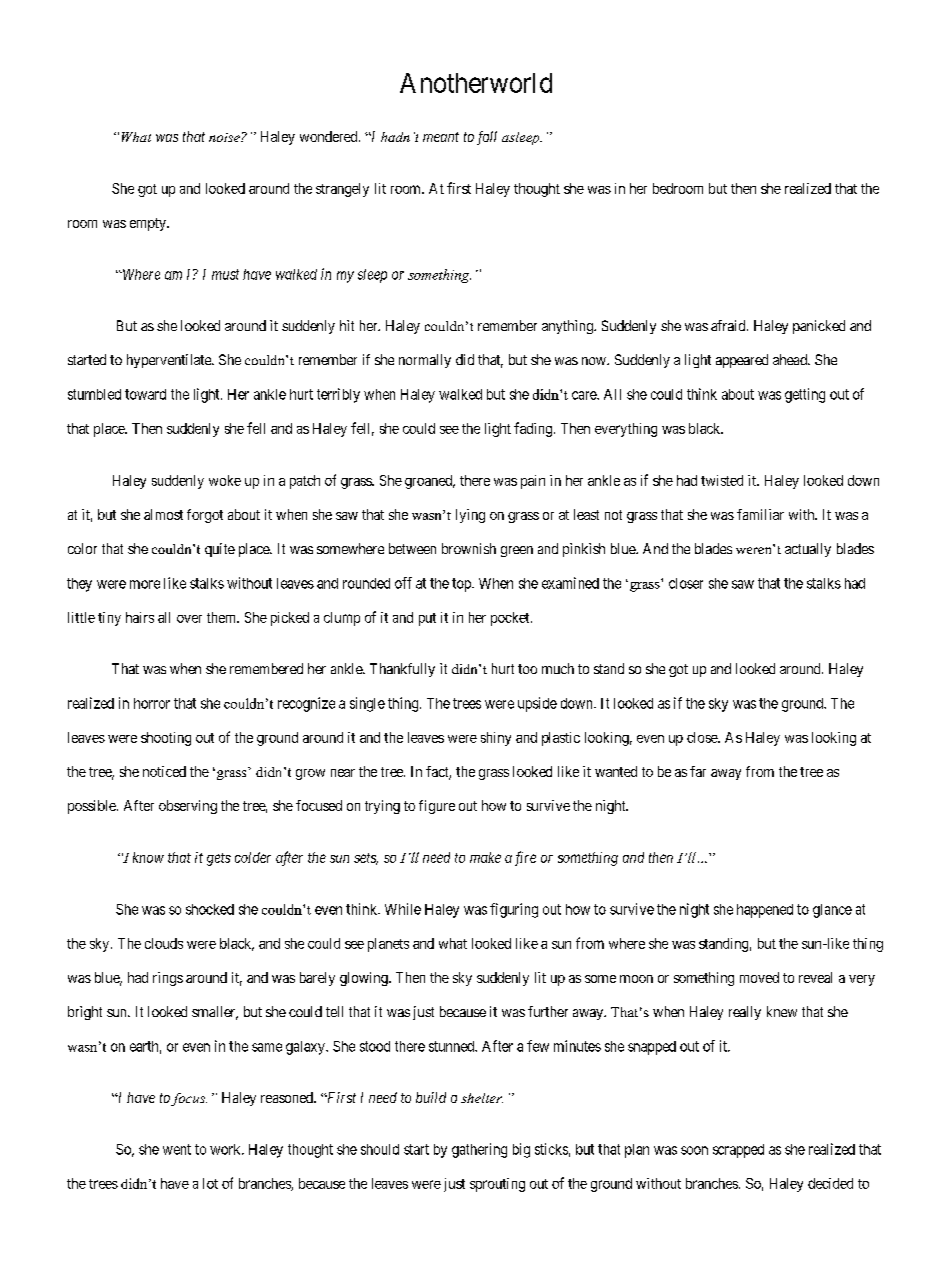 Image resolution: width=952 pixels, height=1270 pixels. Describe the element at coordinates (189, 619) in the page. I see `over` at that location.
